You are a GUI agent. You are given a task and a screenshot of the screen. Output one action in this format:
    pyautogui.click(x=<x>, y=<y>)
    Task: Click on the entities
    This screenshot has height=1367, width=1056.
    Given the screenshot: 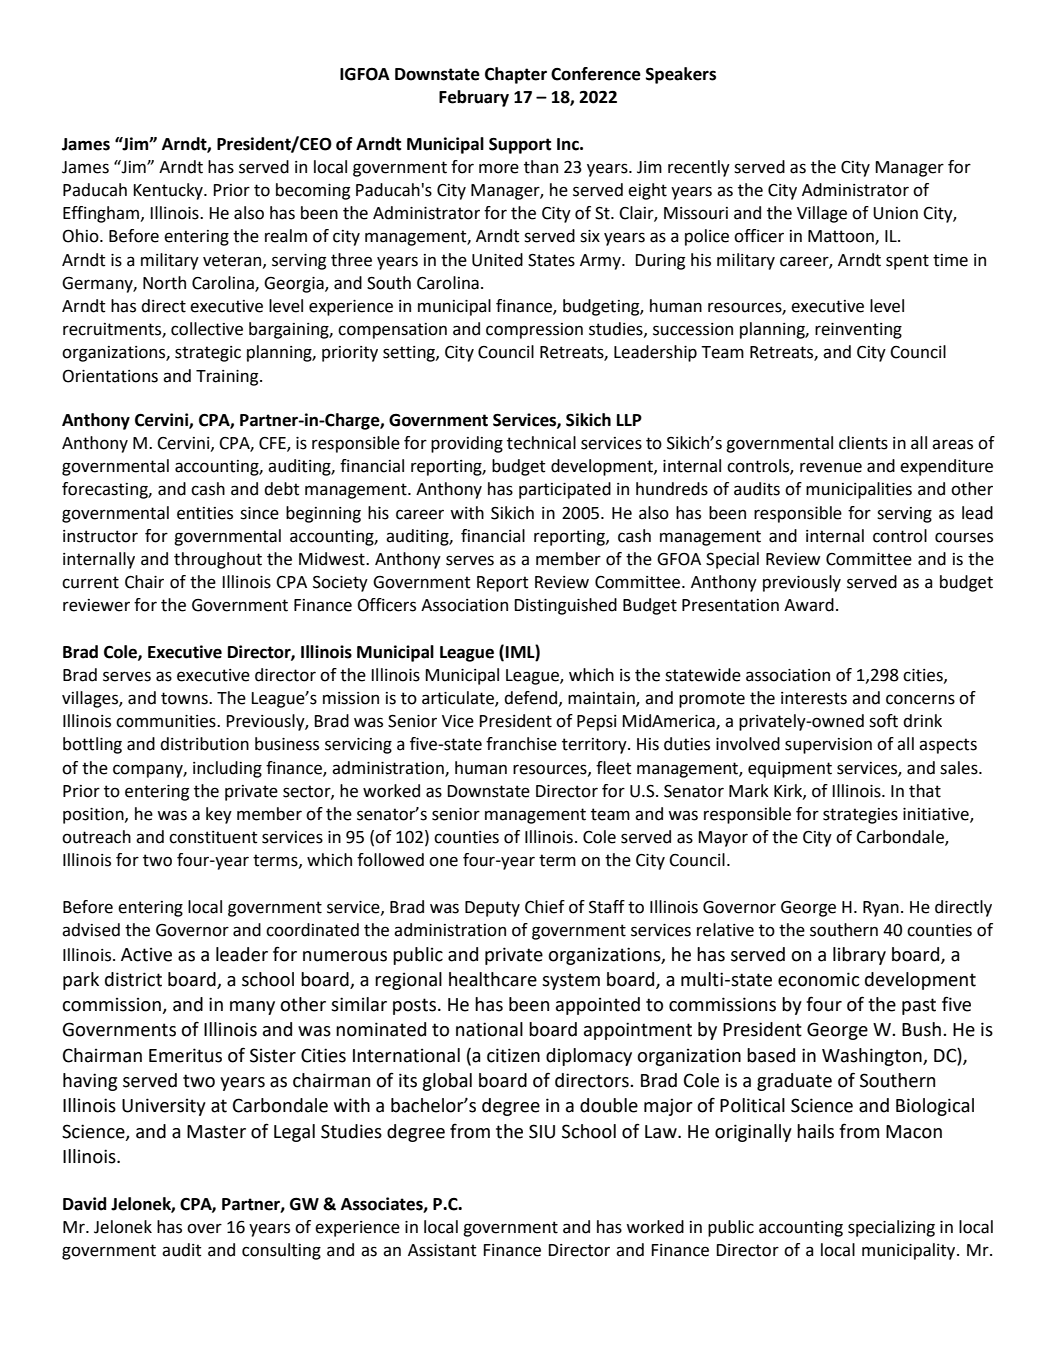 What is the action you would take?
    pyautogui.click(x=205, y=513)
